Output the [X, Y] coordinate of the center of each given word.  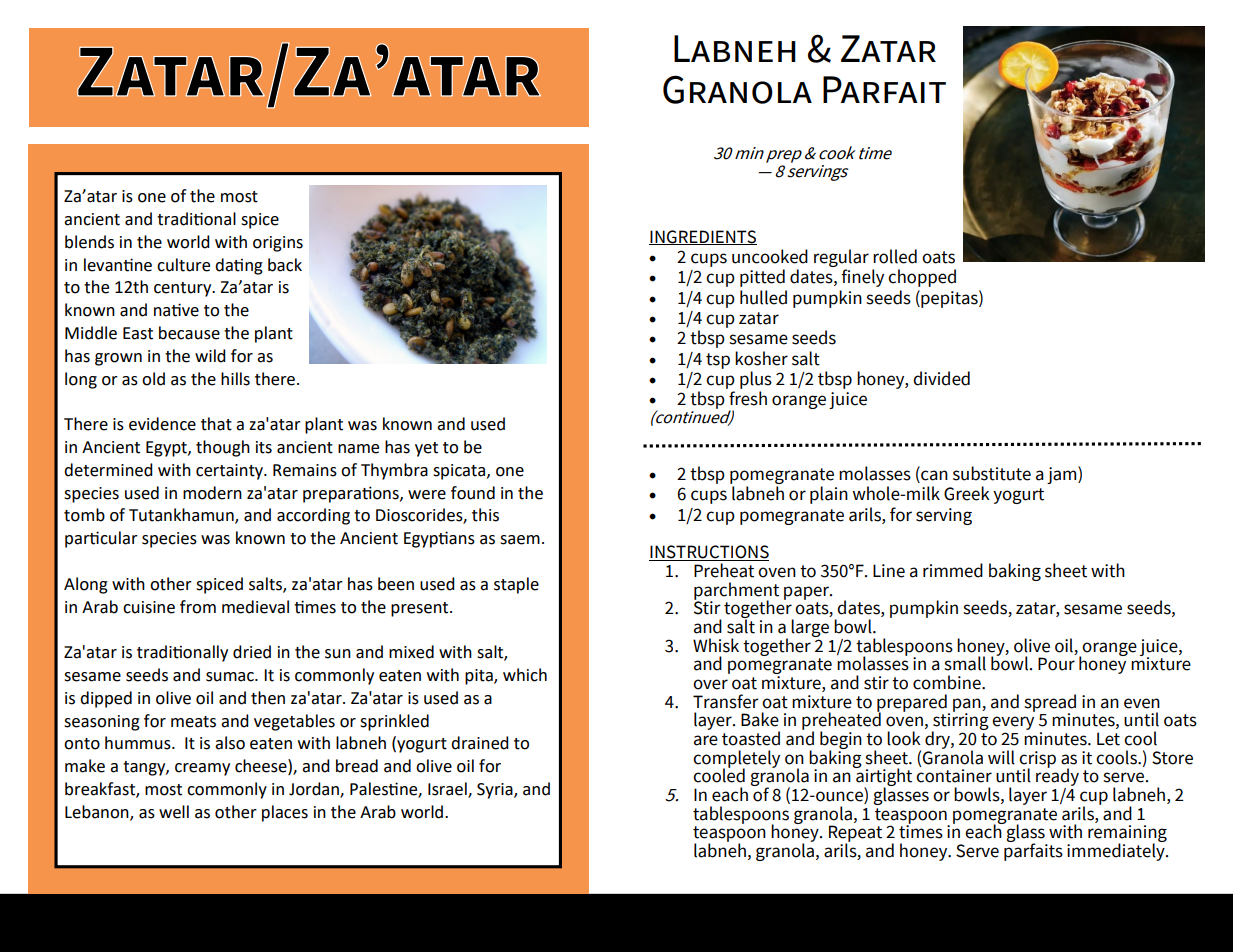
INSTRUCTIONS [709, 553]
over [710, 684]
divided [941, 378]
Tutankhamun [182, 516]
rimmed [953, 570]
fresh [748, 398]
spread [1050, 704]
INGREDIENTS [703, 237]
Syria [496, 791]
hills [235, 379]
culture [183, 265]
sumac [231, 677]
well [174, 812]
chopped [922, 278]
